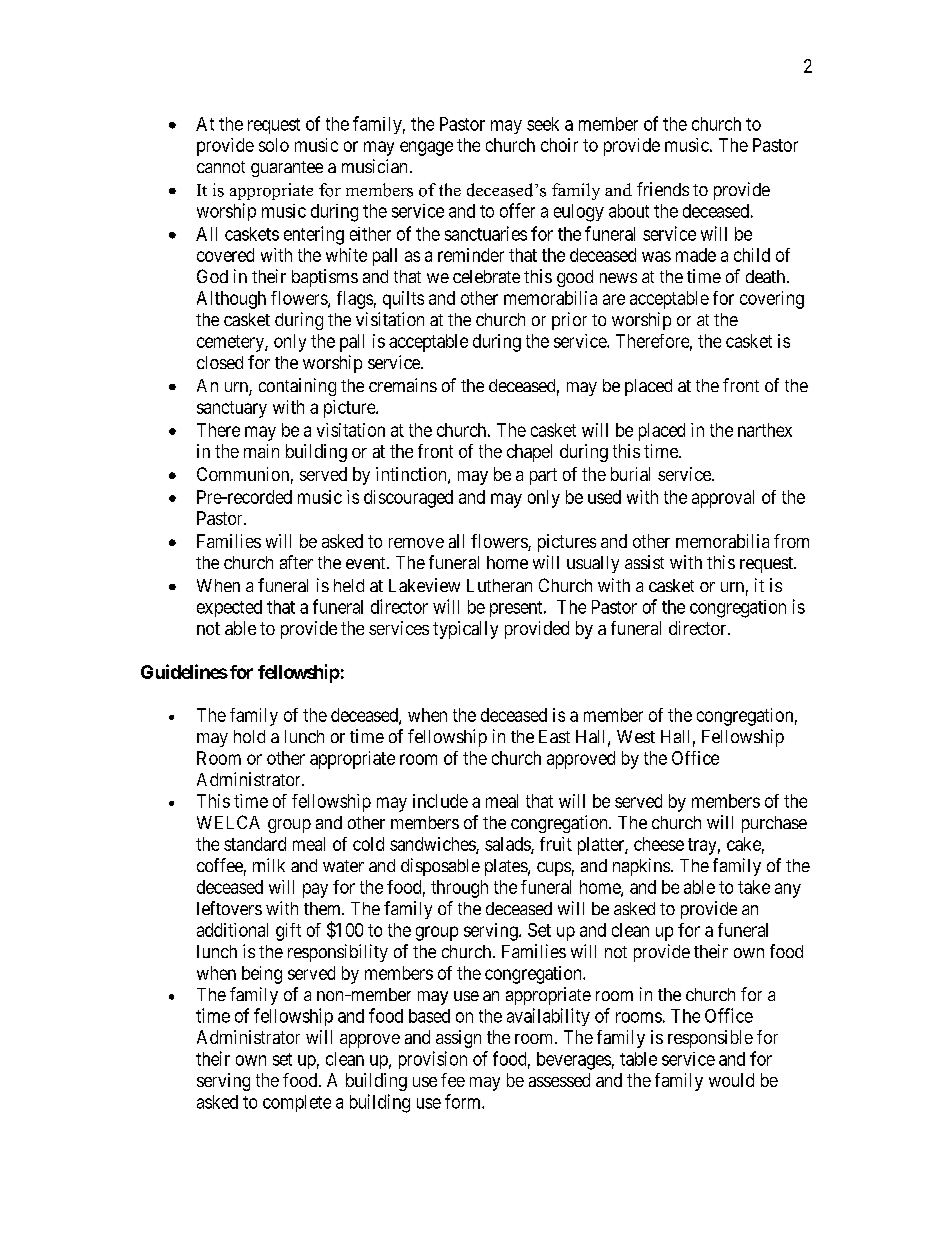 The height and width of the image is (1233, 952). What do you see at coordinates (559, 1080) in the image?
I see `assessed` at bounding box center [559, 1080].
